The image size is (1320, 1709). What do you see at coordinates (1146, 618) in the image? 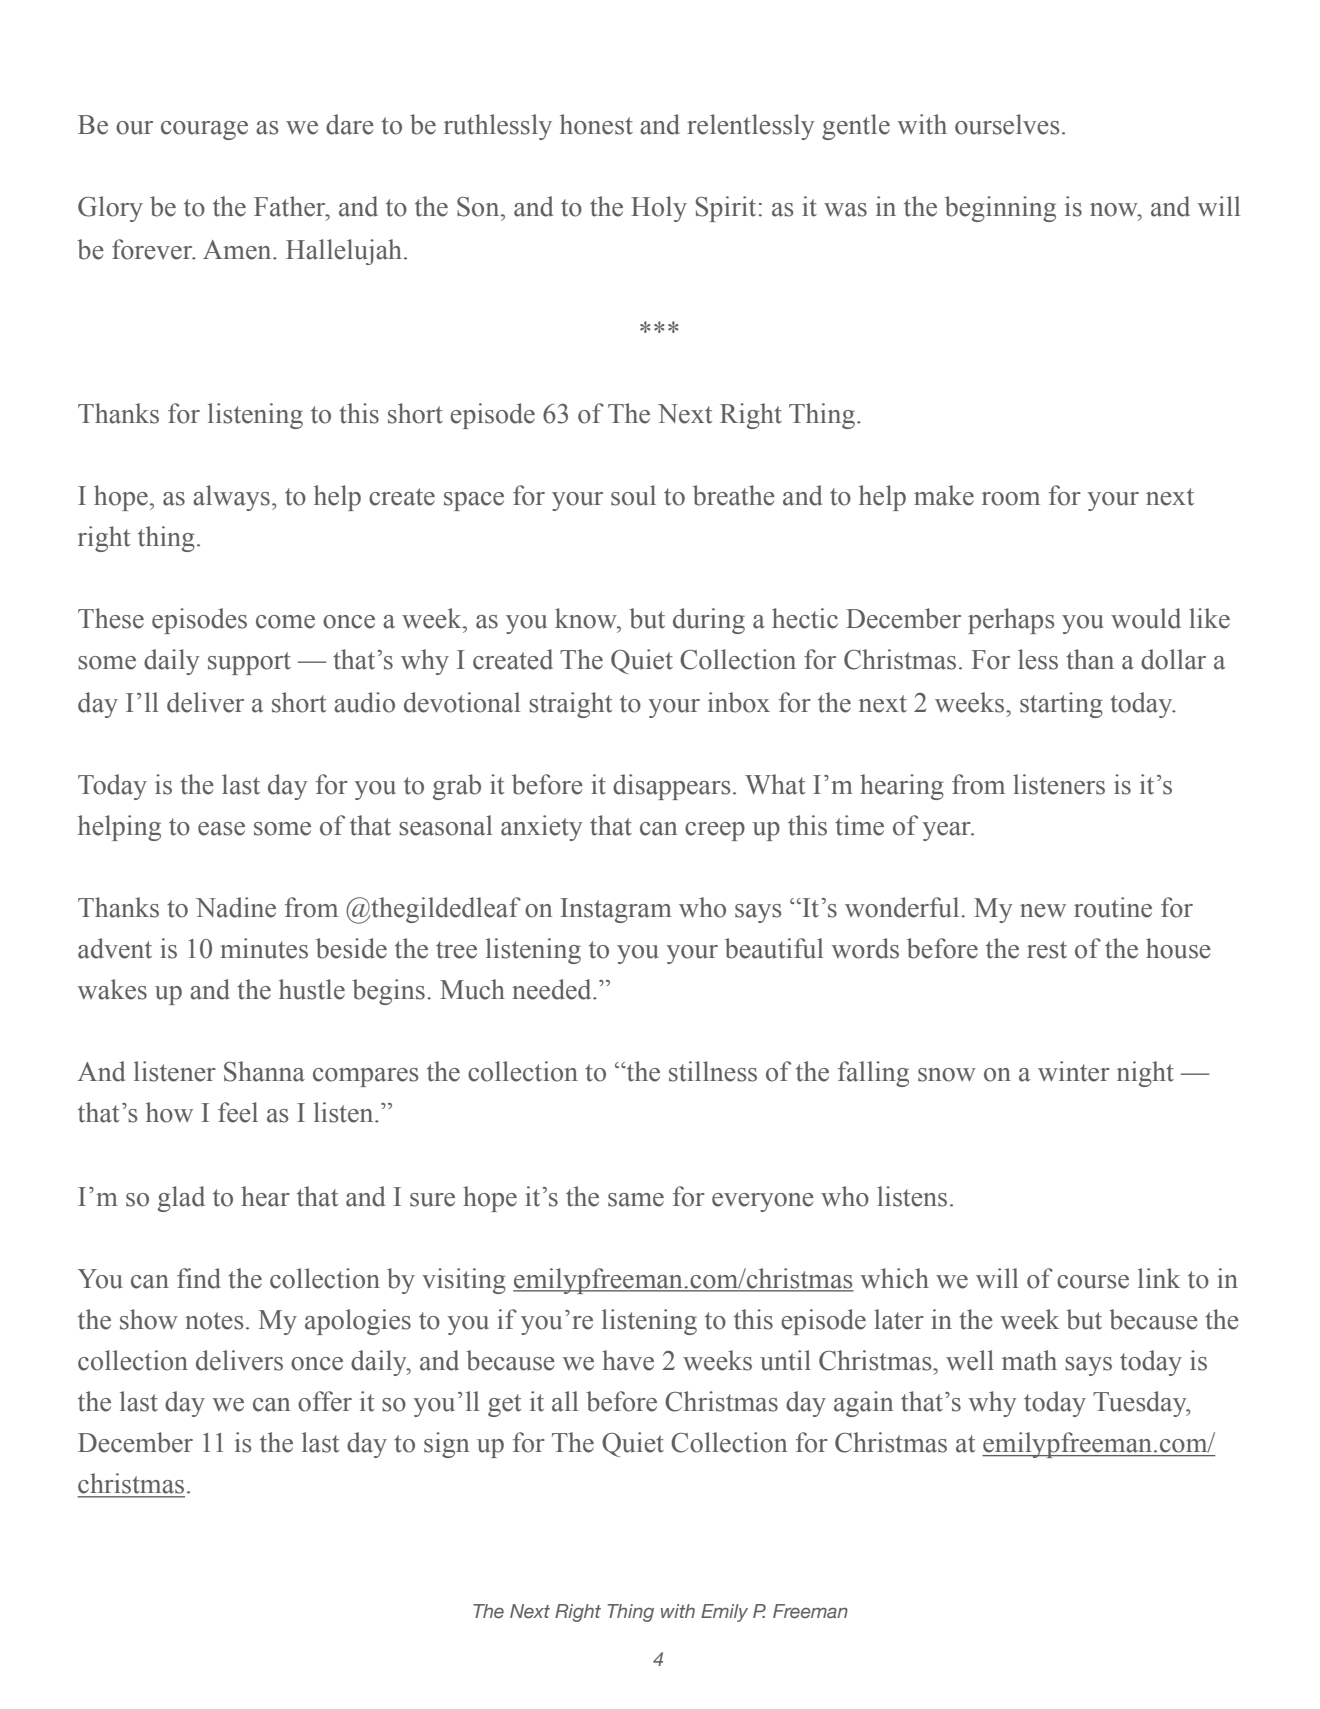
I see `would` at bounding box center [1146, 618].
